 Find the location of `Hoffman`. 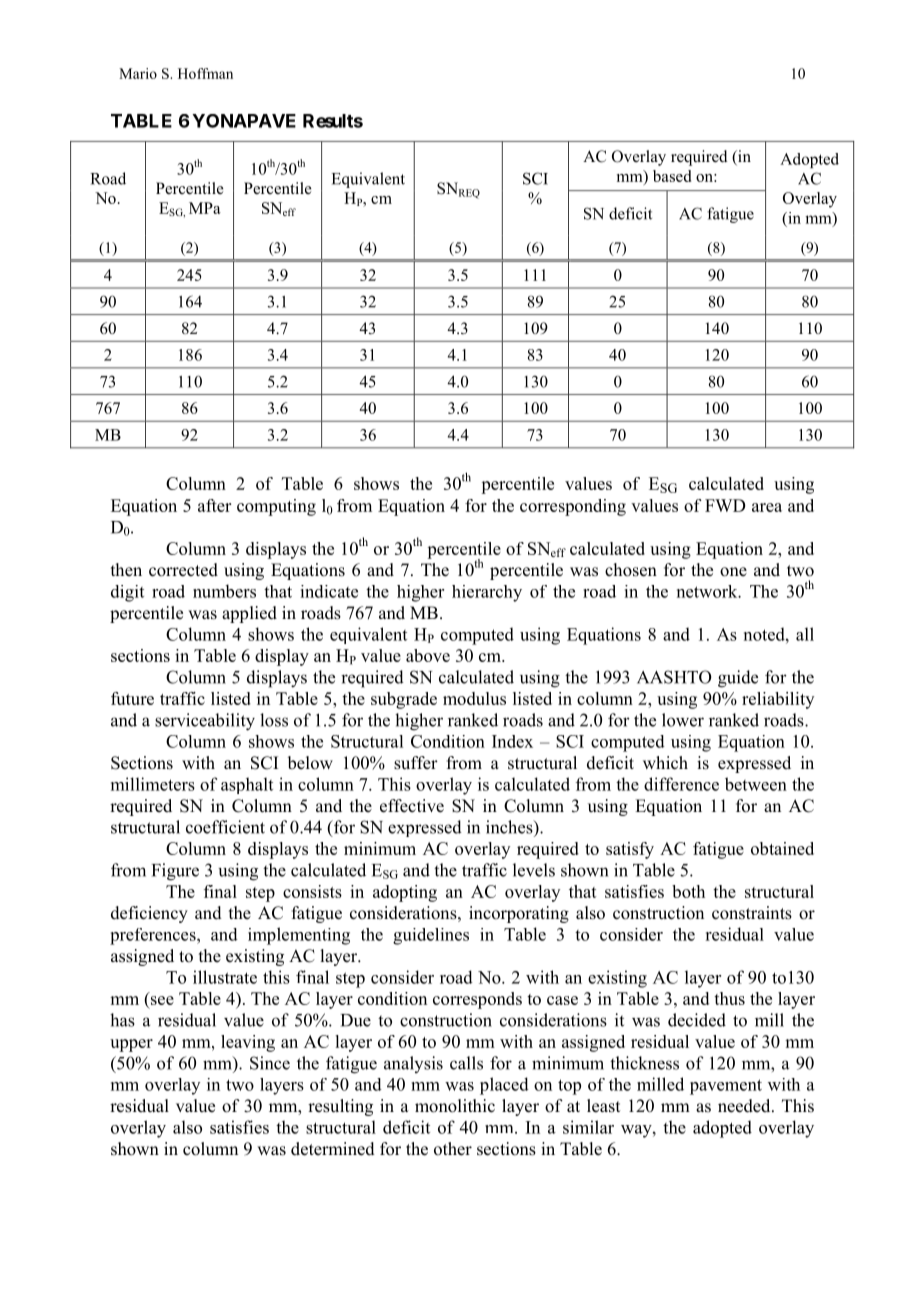

Hoffman is located at coordinates (205, 73).
